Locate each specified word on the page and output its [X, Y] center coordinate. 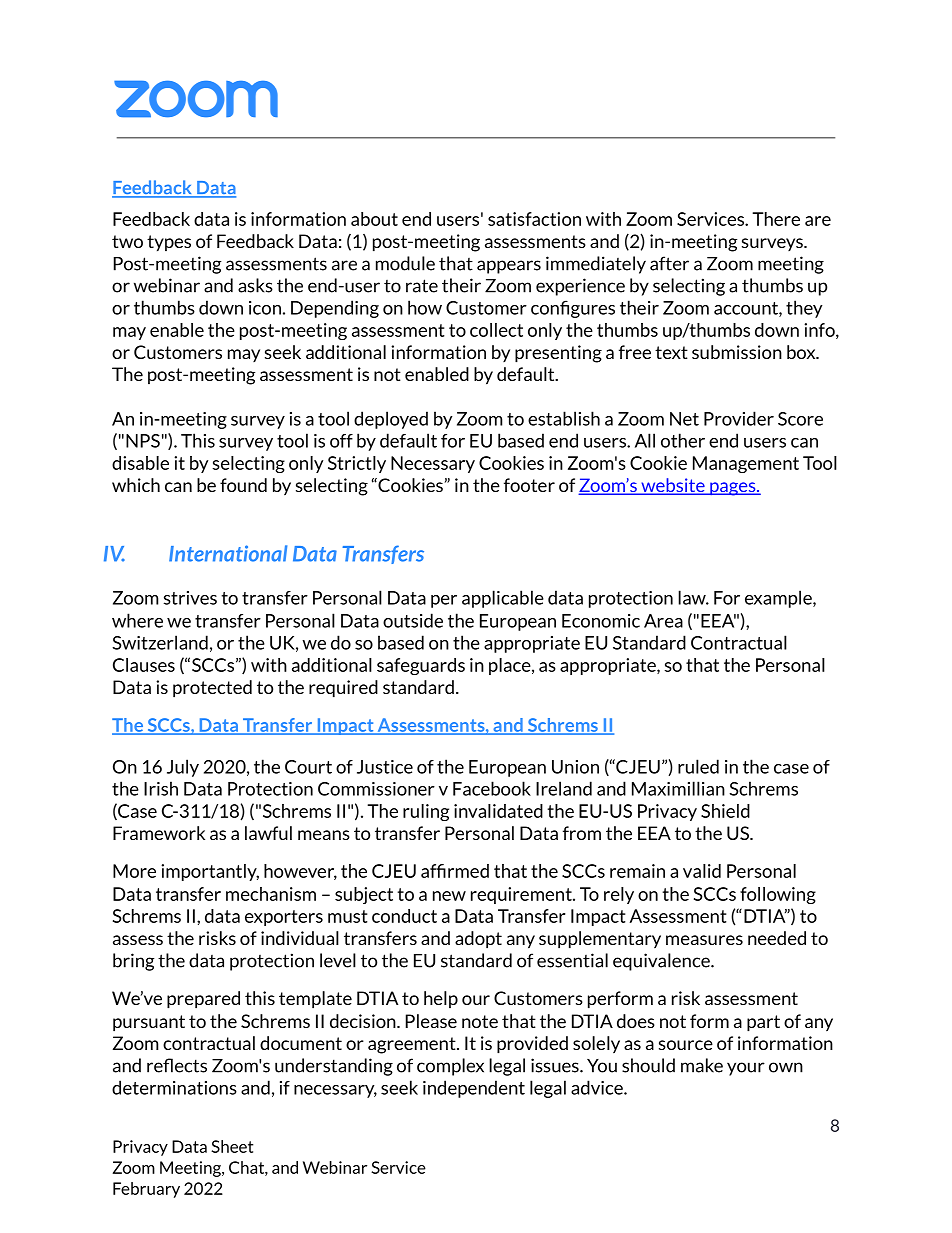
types [169, 243]
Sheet [232, 1146]
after [669, 263]
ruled [698, 766]
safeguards [421, 666]
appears [509, 267]
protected [212, 689]
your [746, 1069]
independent [474, 1089]
